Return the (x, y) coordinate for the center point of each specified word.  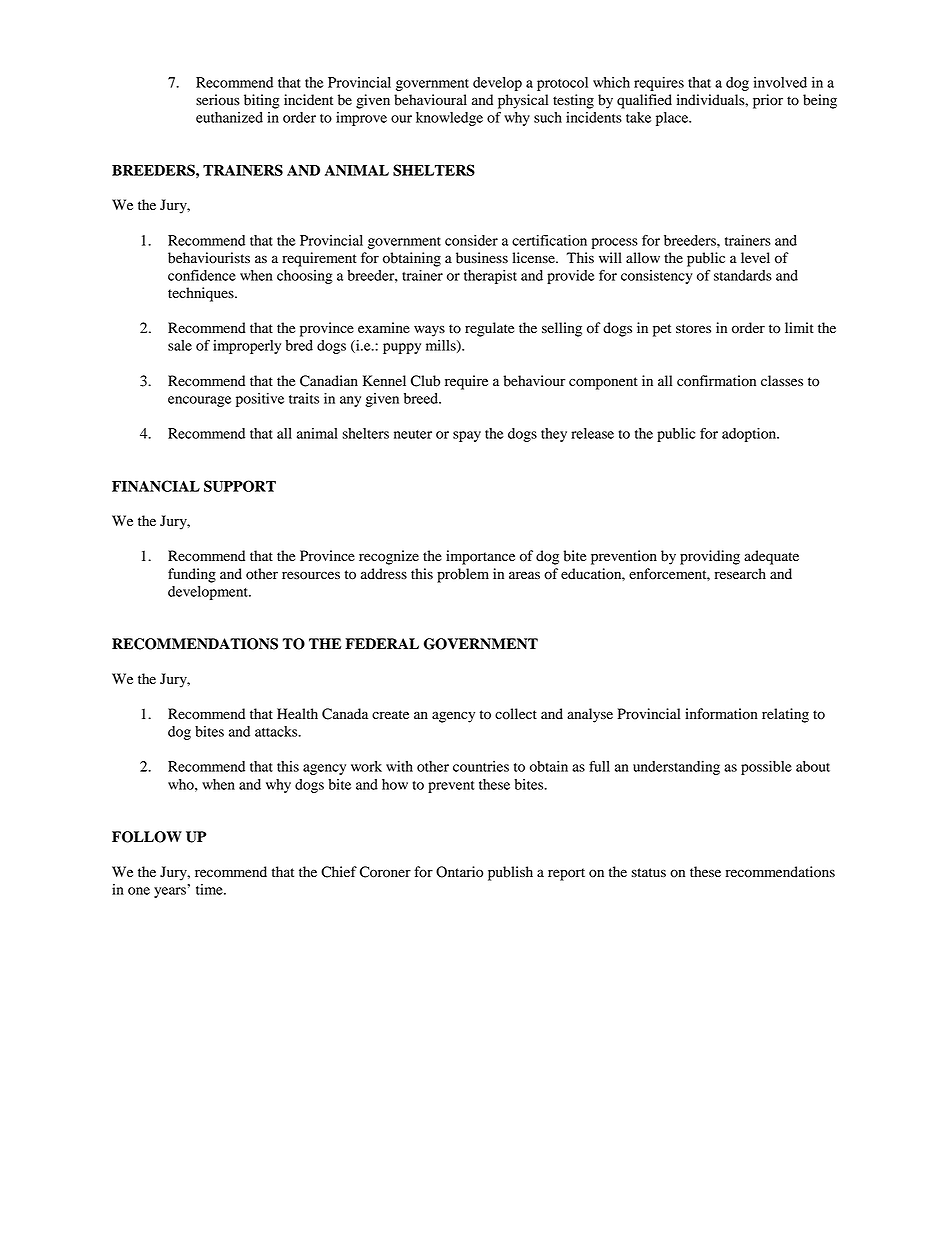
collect (516, 714)
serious (218, 100)
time (210, 889)
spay (467, 436)
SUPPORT (240, 486)
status (648, 872)
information (721, 714)
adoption (750, 435)
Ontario (459, 872)
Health (297, 714)
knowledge (449, 119)
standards (743, 275)
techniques (202, 294)
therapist (490, 277)
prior (768, 101)
